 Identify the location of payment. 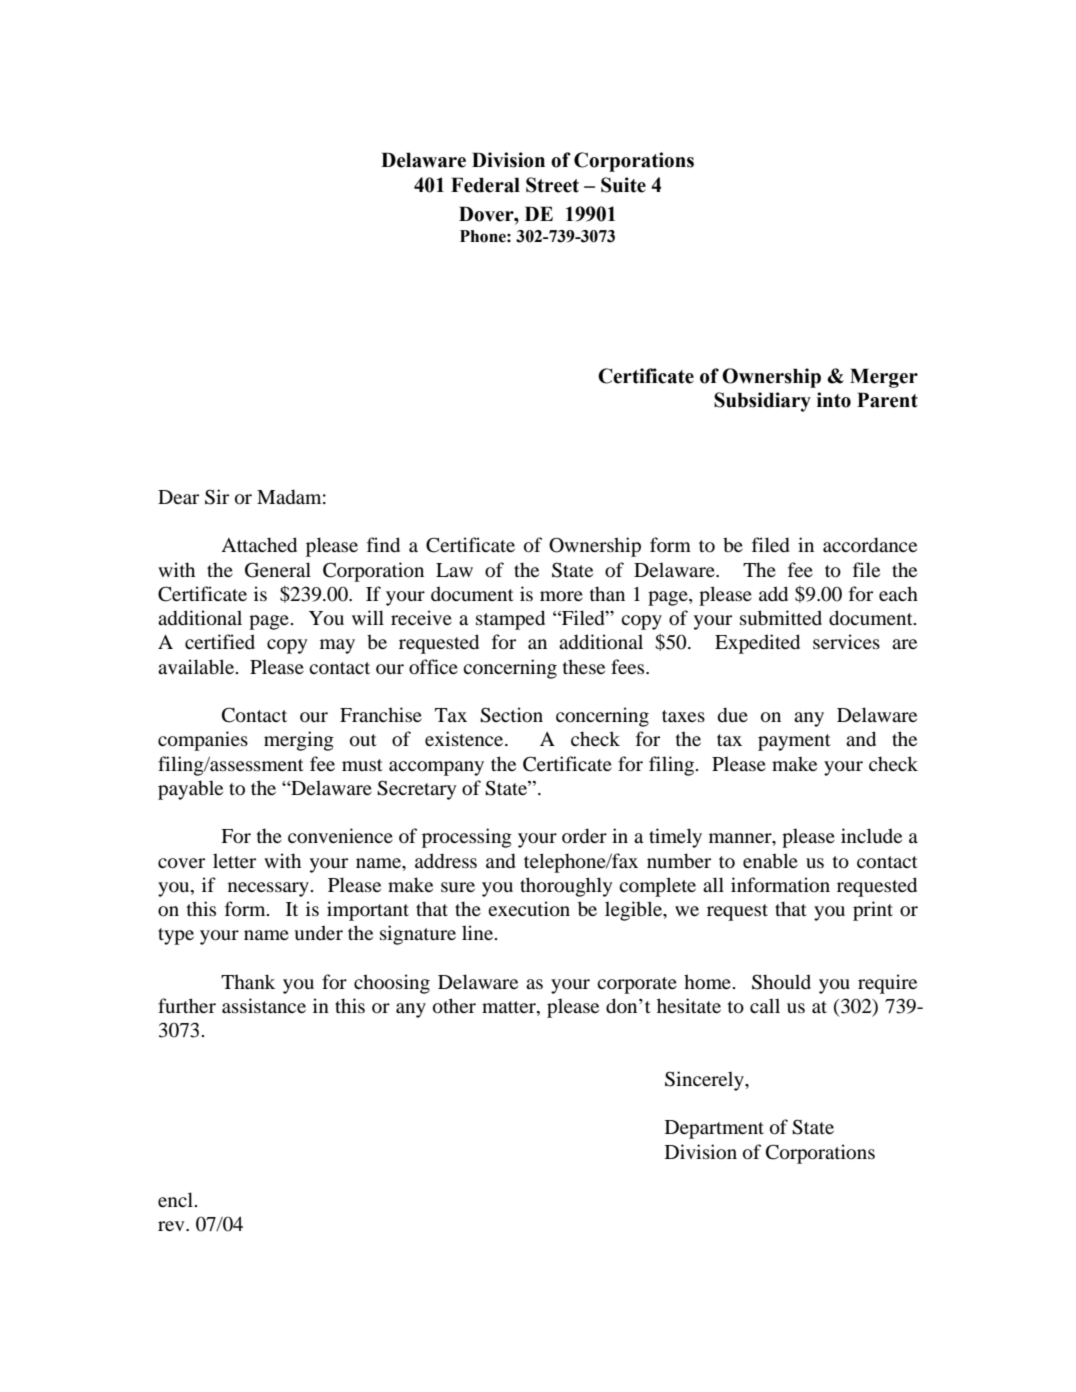
(794, 742).
